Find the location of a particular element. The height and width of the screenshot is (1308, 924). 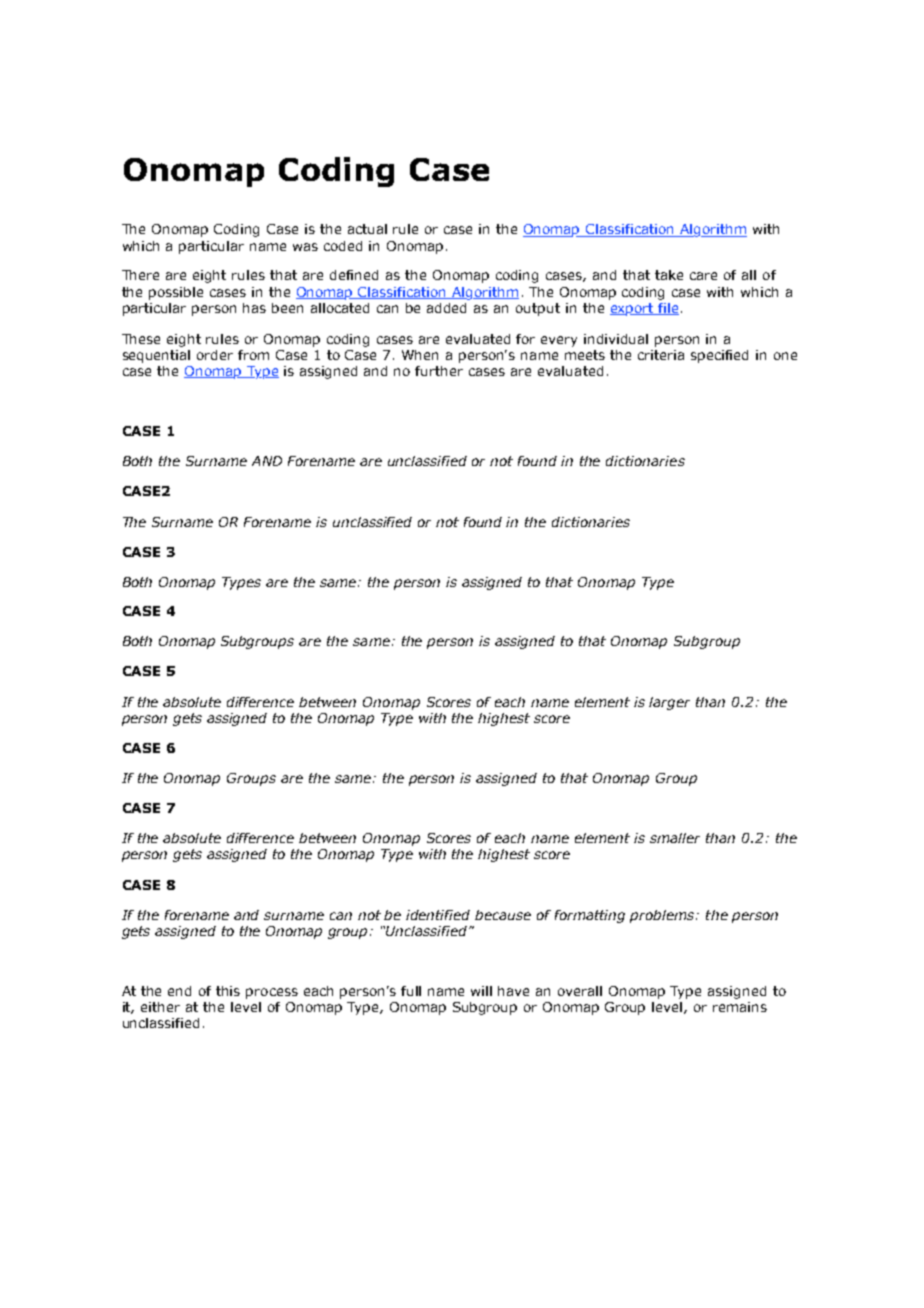

care is located at coordinates (703, 276).
